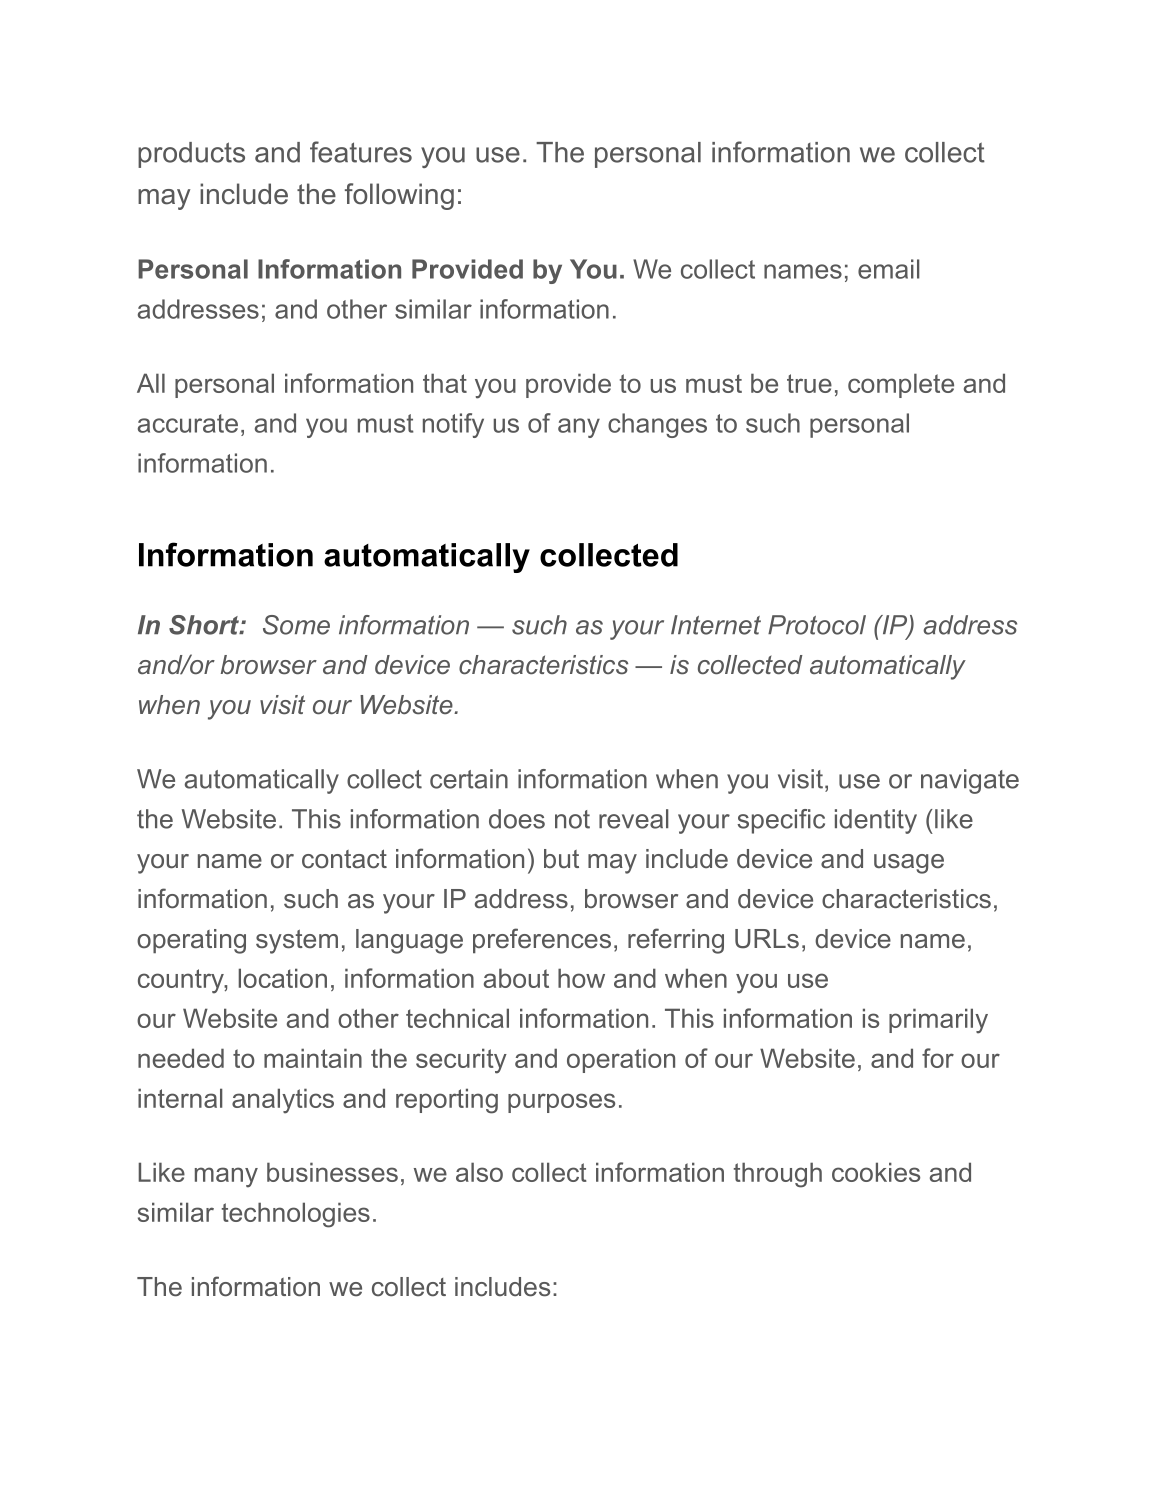  I want to click on changes, so click(657, 425).
